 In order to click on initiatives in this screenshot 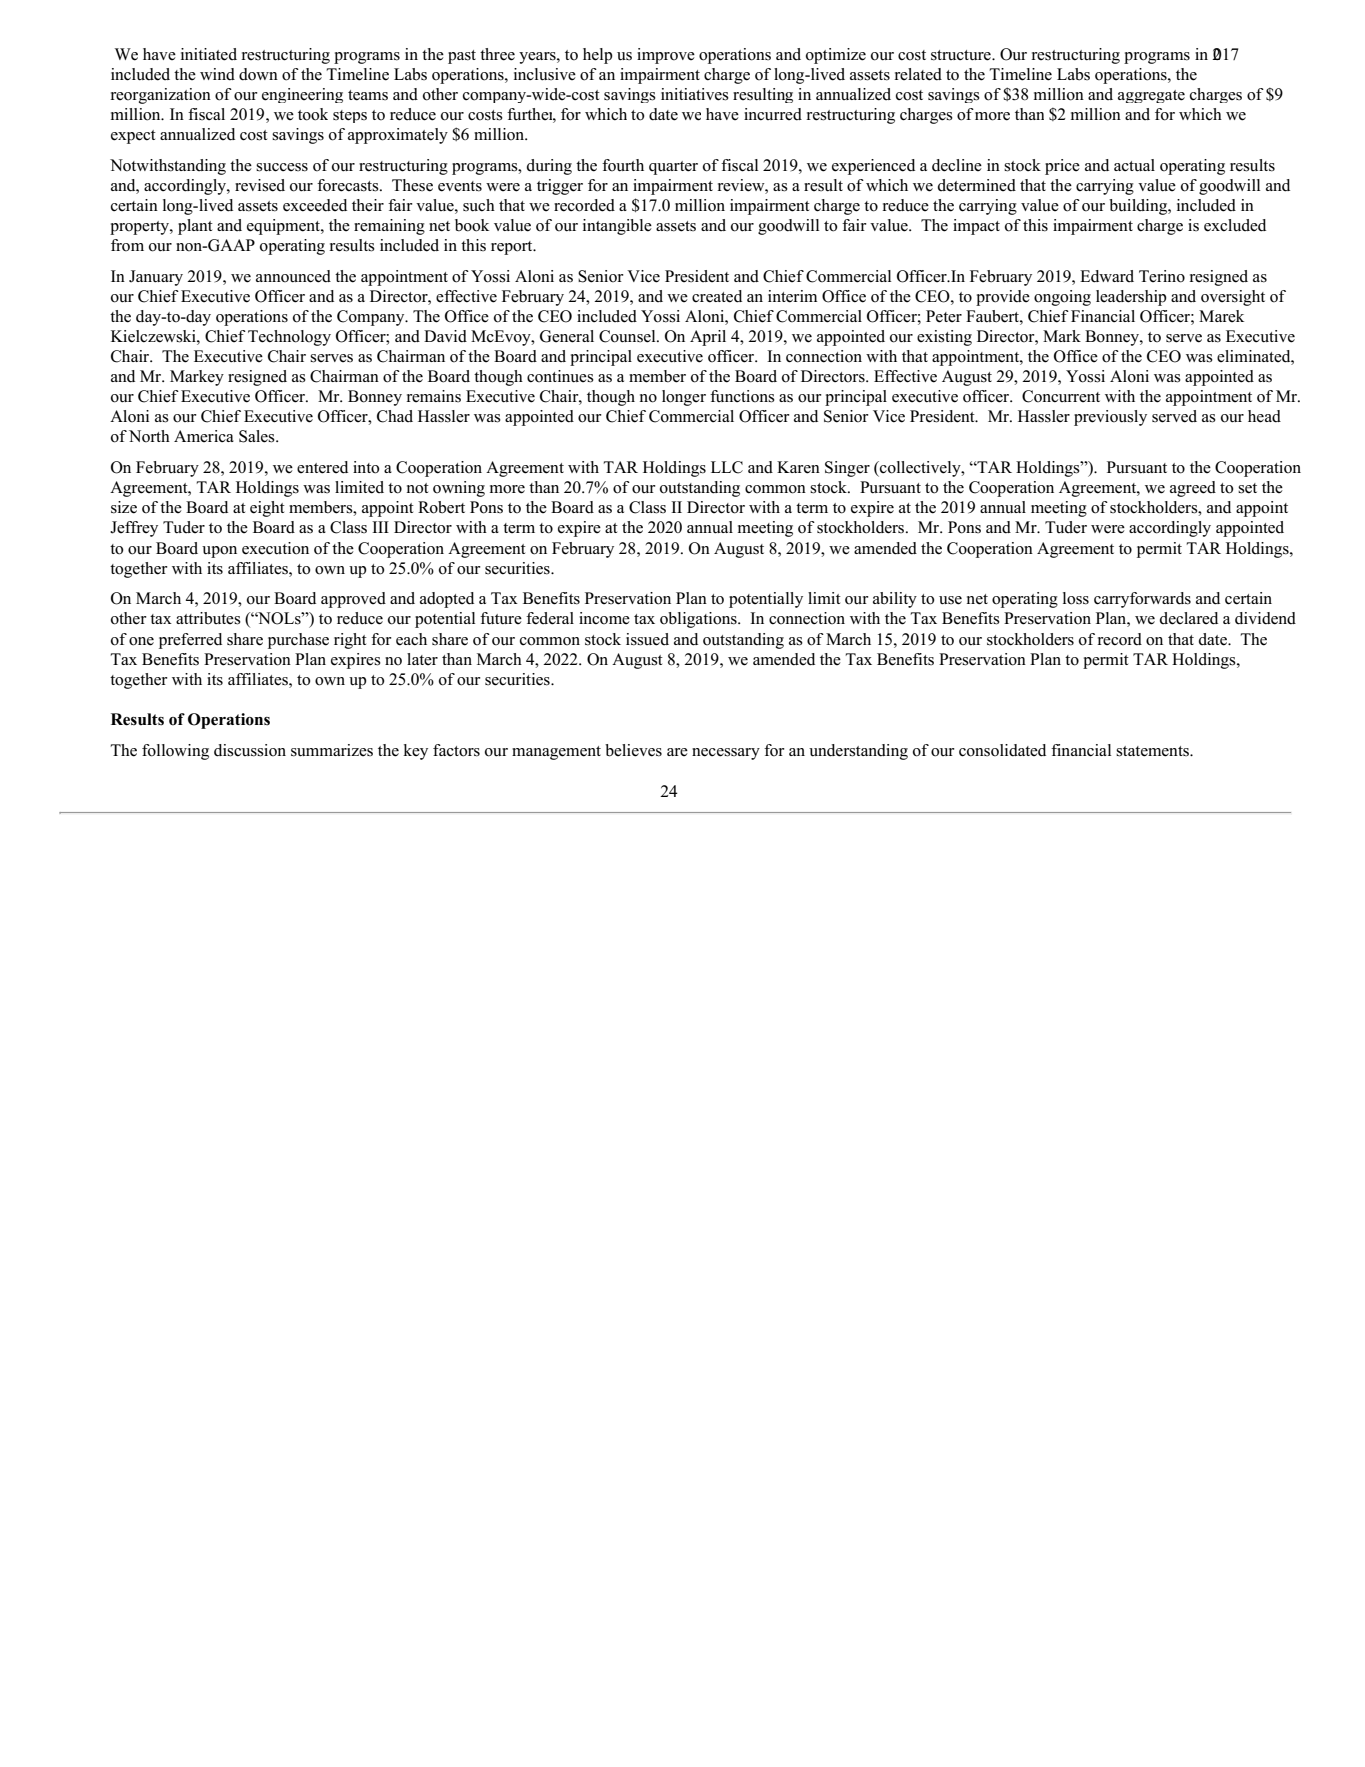, I will do `click(695, 94)`.
